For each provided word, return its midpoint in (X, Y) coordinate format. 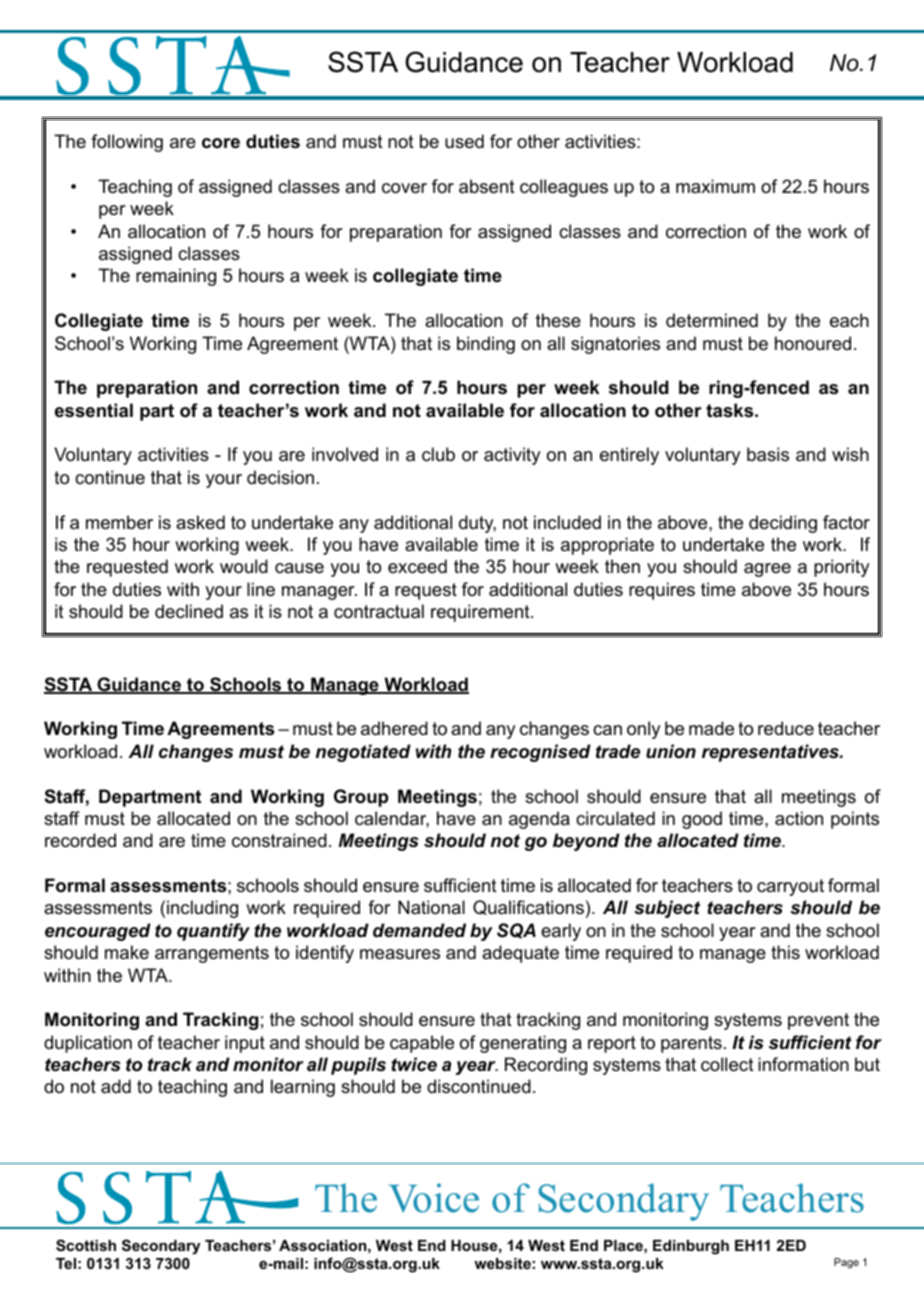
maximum (715, 186)
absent (487, 186)
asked (200, 522)
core (221, 143)
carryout (790, 887)
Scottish (86, 1245)
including (202, 909)
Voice (434, 1198)
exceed (417, 566)
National (431, 907)
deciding (783, 524)
